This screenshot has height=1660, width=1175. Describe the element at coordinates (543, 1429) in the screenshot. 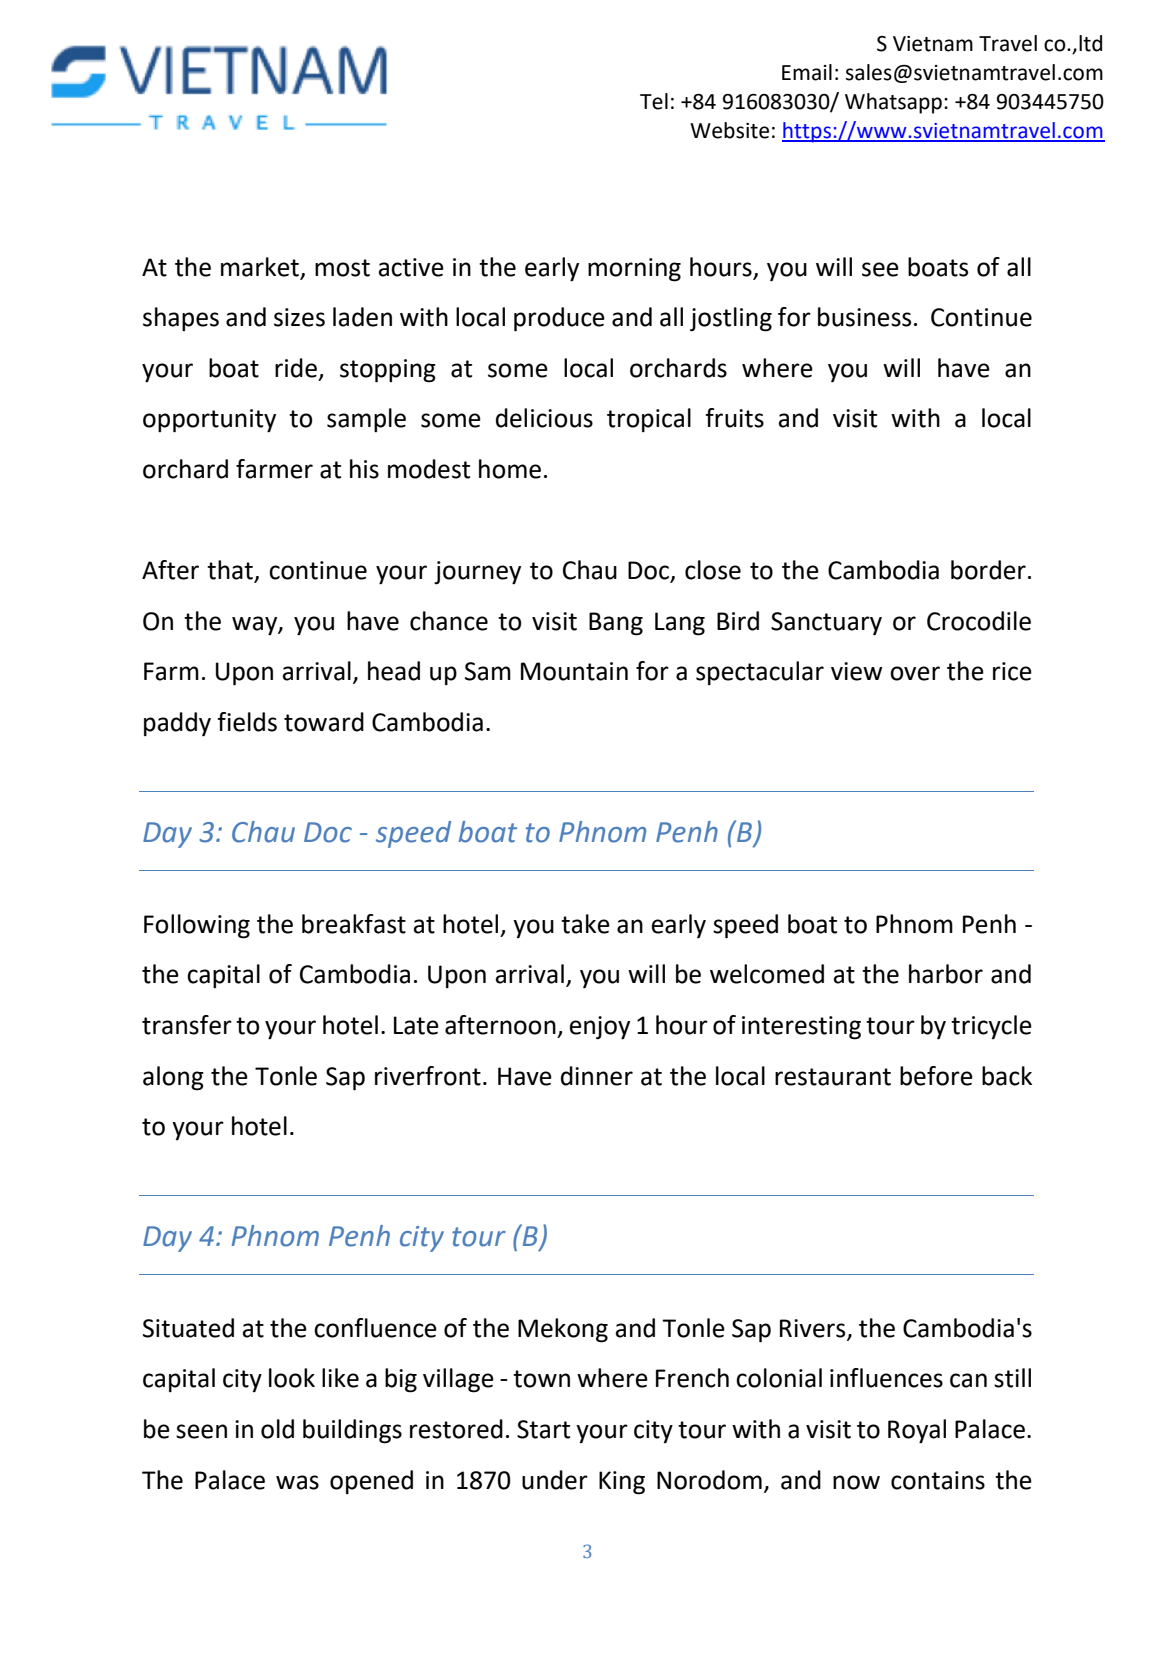

I see `Start` at that location.
